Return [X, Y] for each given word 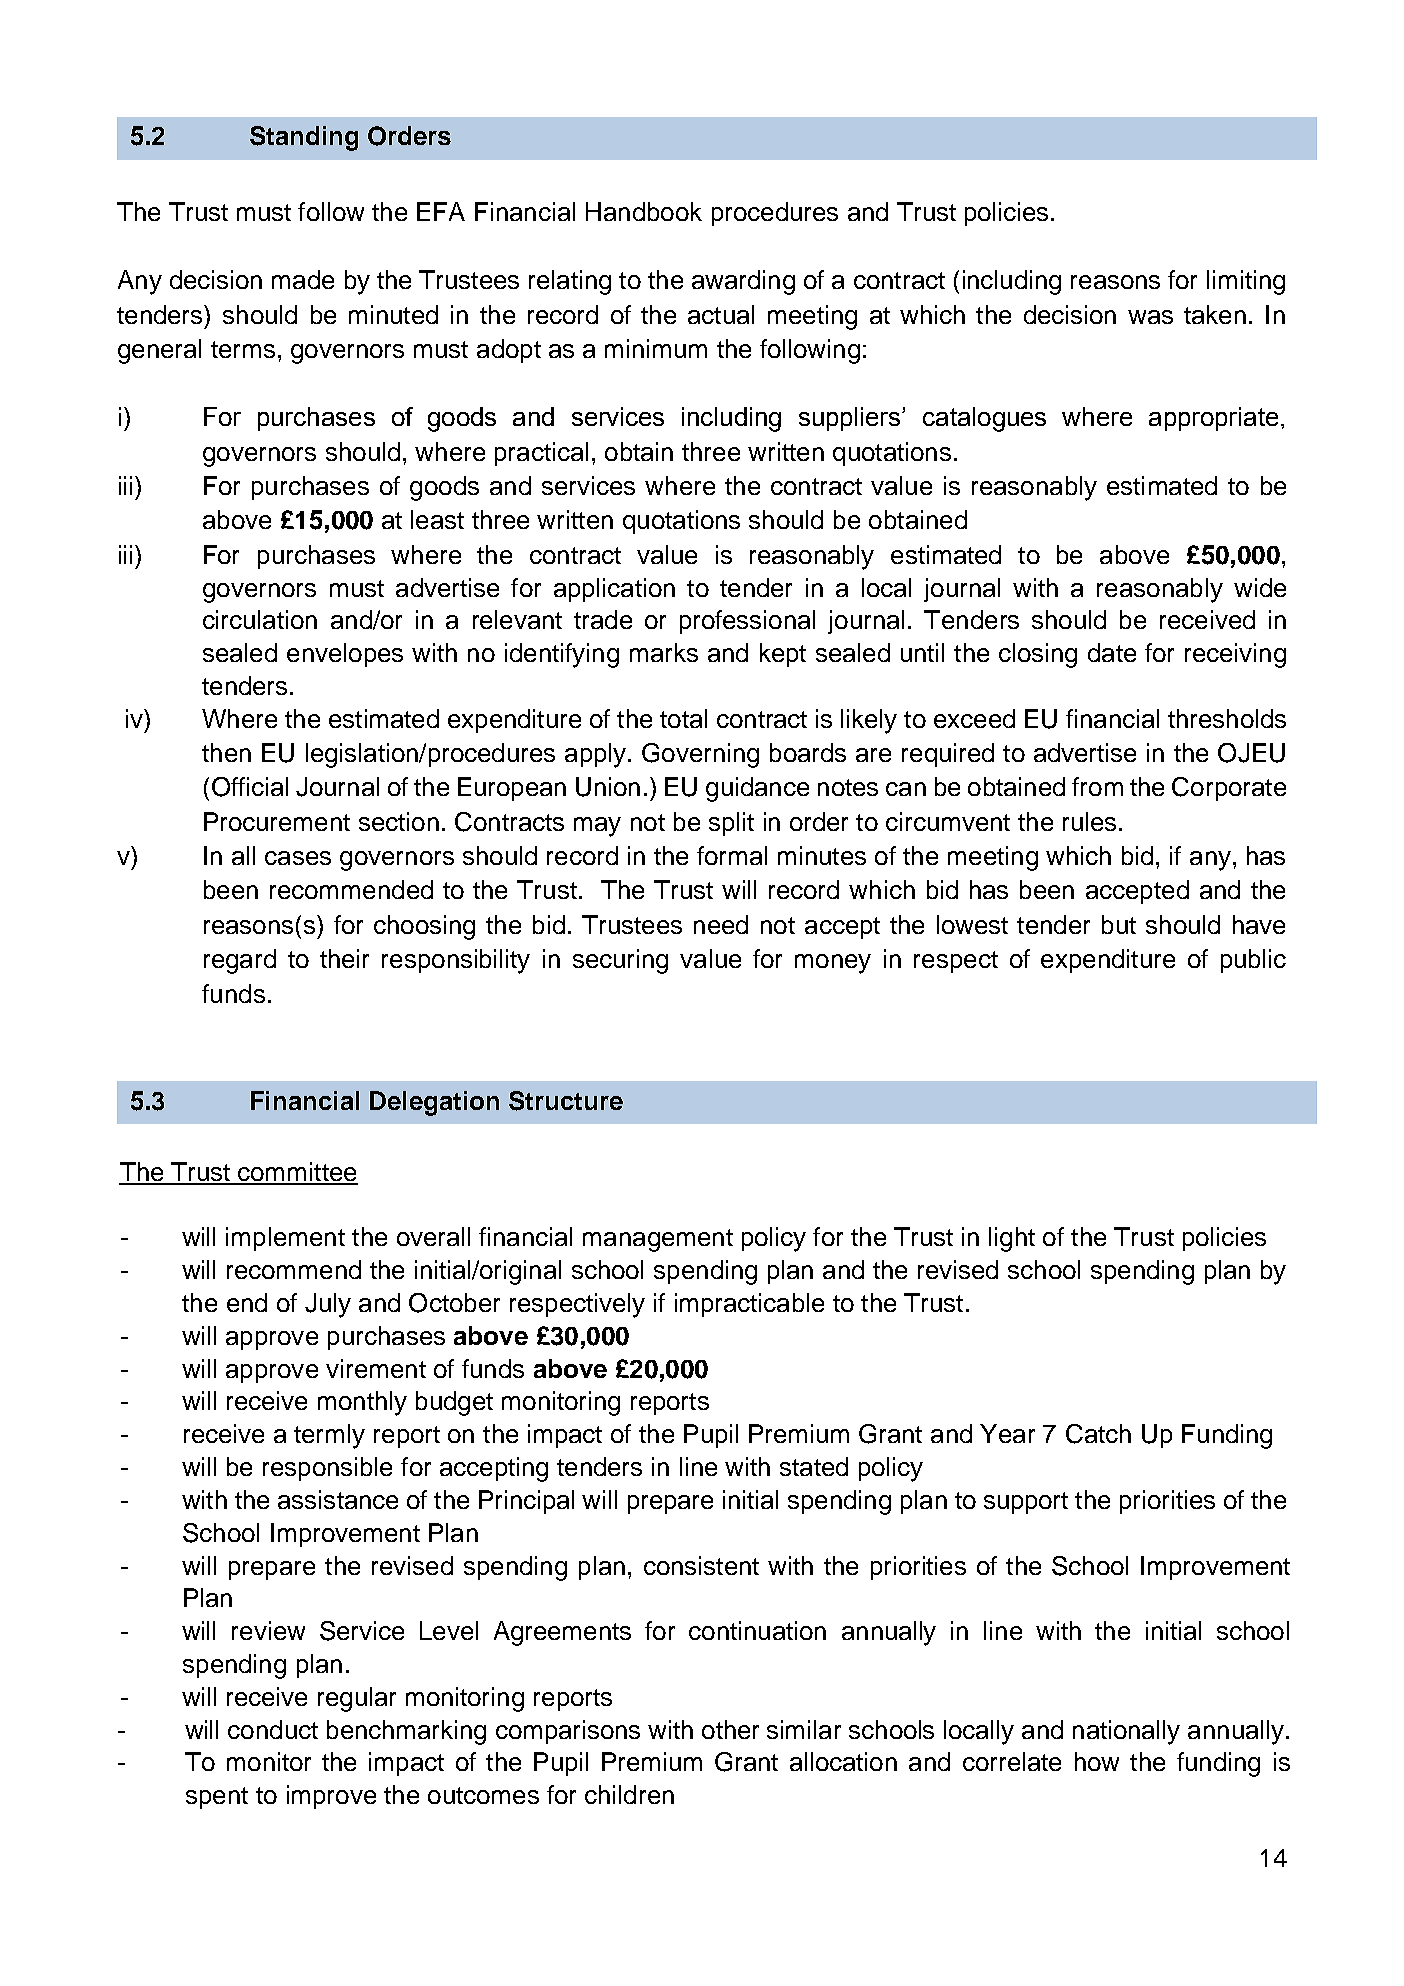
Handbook [644, 211]
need [721, 924]
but [1119, 924]
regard [240, 961]
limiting [1246, 282]
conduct [273, 1729]
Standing [304, 138]
